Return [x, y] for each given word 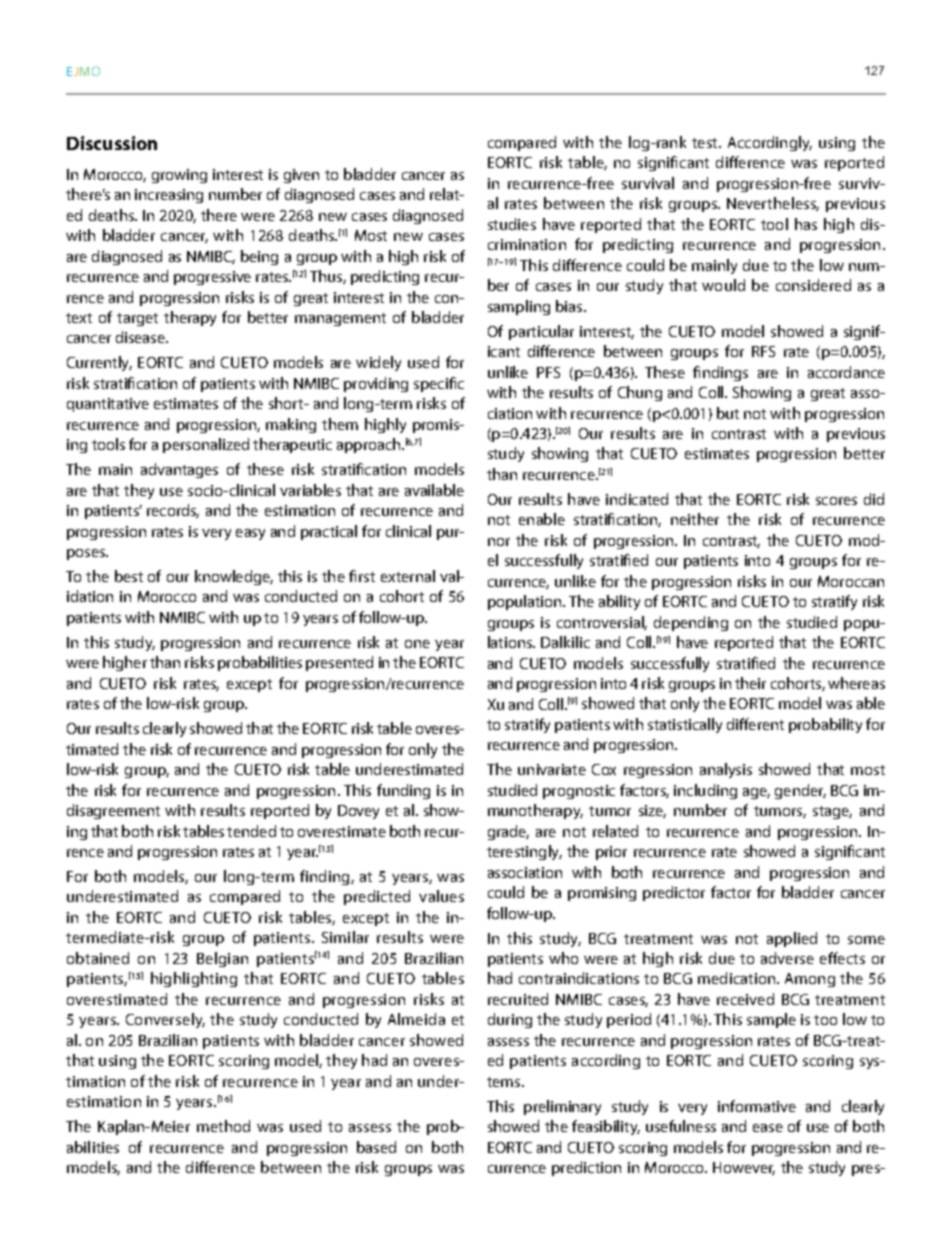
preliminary [562, 1107]
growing [179, 176]
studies [512, 224]
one [417, 644]
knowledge [234, 577]
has [806, 224]
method [223, 1126]
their [750, 683]
